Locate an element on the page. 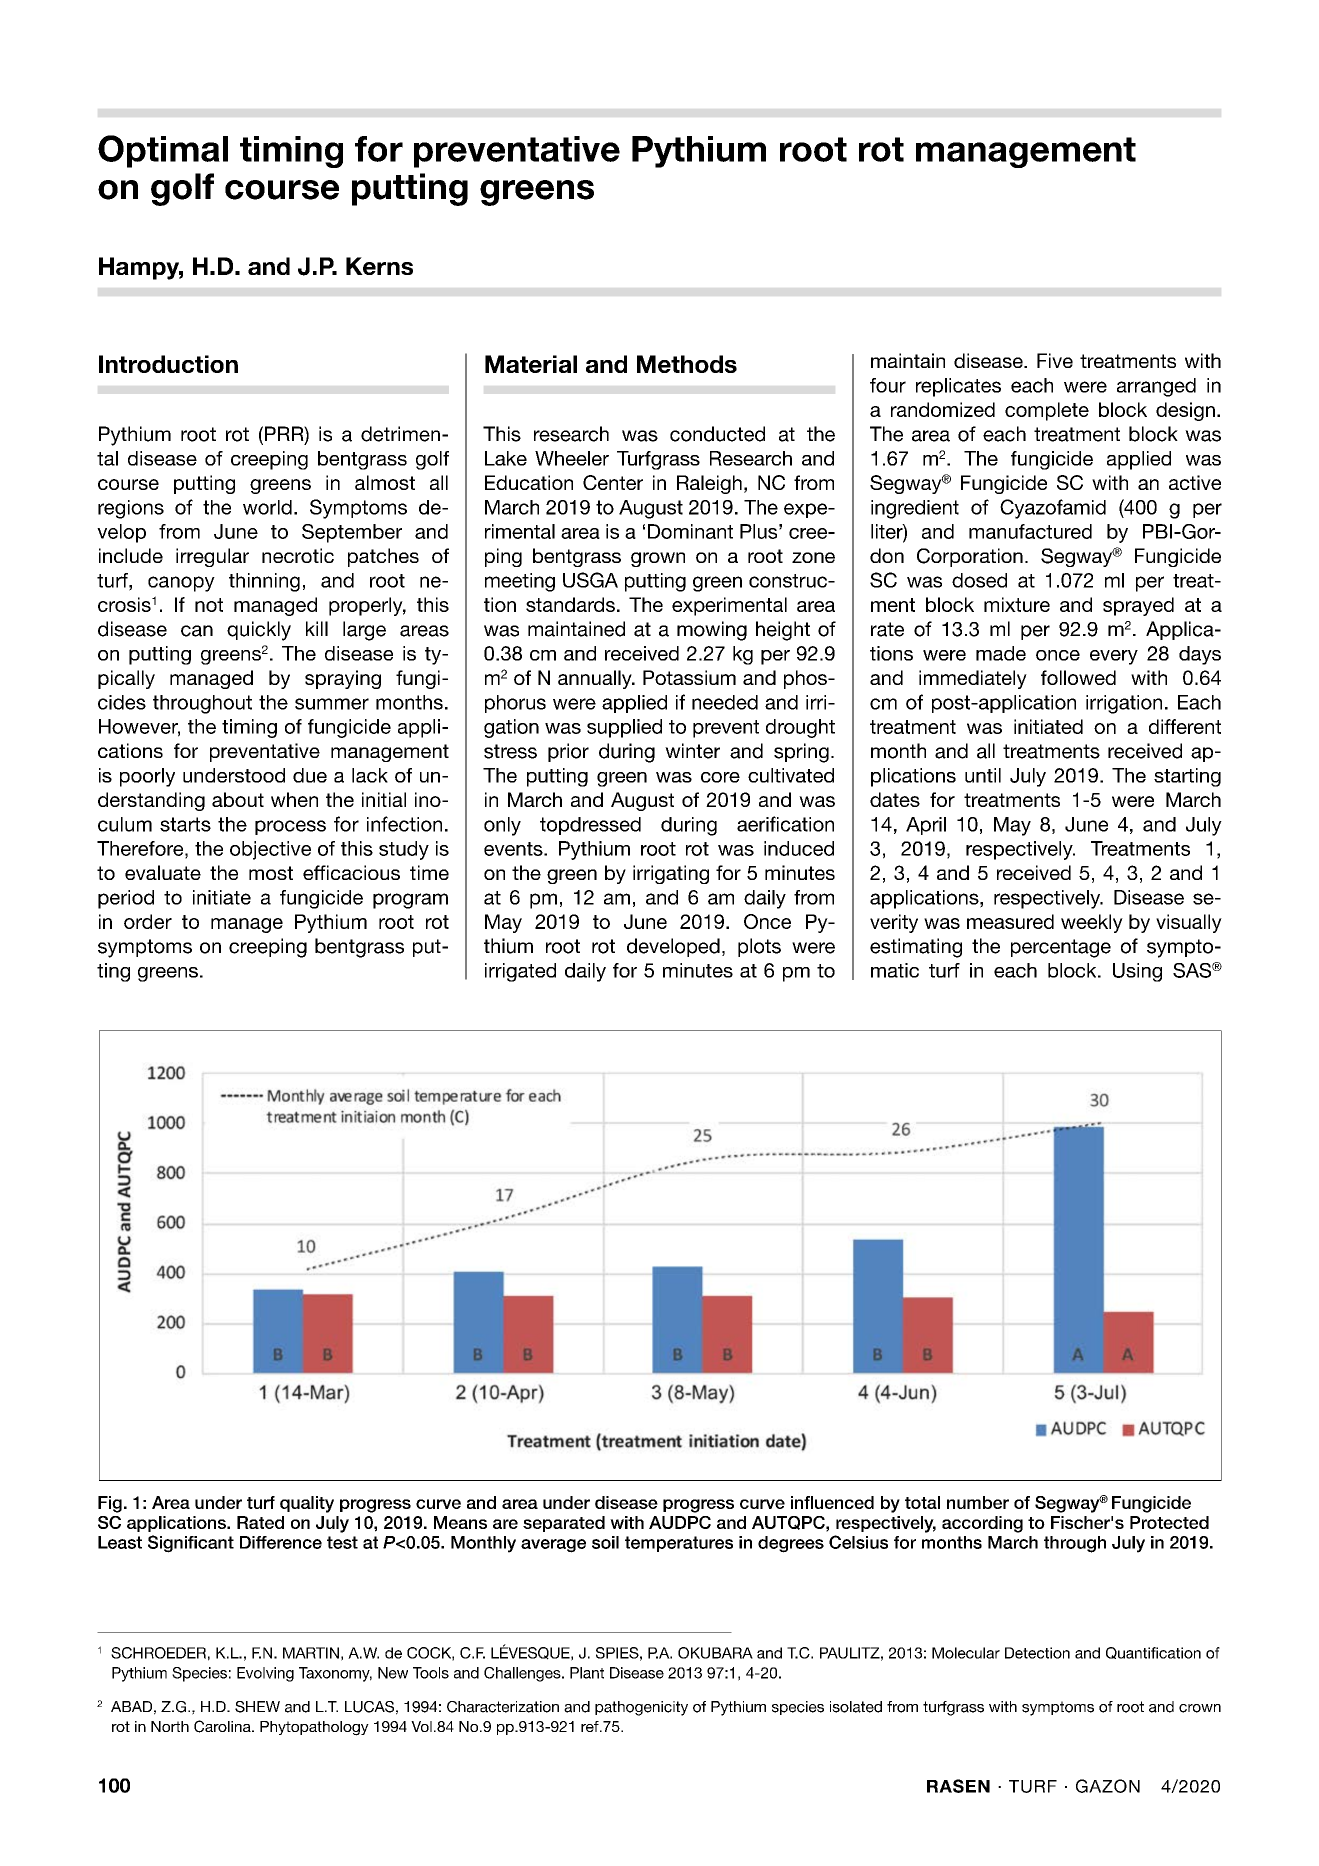  influenced is located at coordinates (832, 1502).
